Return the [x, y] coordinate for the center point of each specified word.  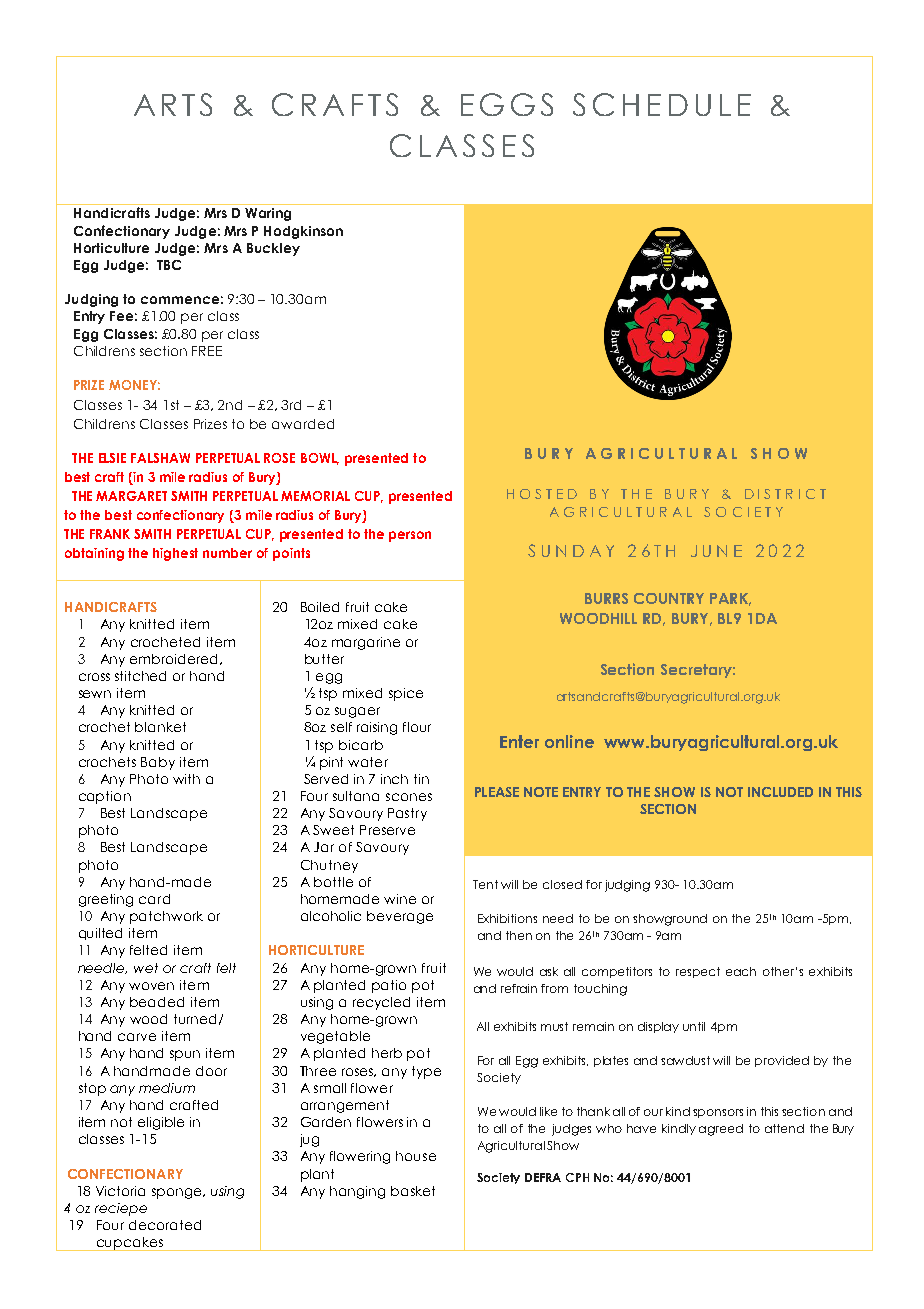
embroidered [175, 659]
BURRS [606, 598]
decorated [165, 1225]
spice [406, 694]
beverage [400, 917]
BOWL [320, 459]
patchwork [166, 917]
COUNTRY [669, 598]
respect [698, 972]
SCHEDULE [662, 104]
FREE [207, 351]
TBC [169, 265]
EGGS [507, 104]
